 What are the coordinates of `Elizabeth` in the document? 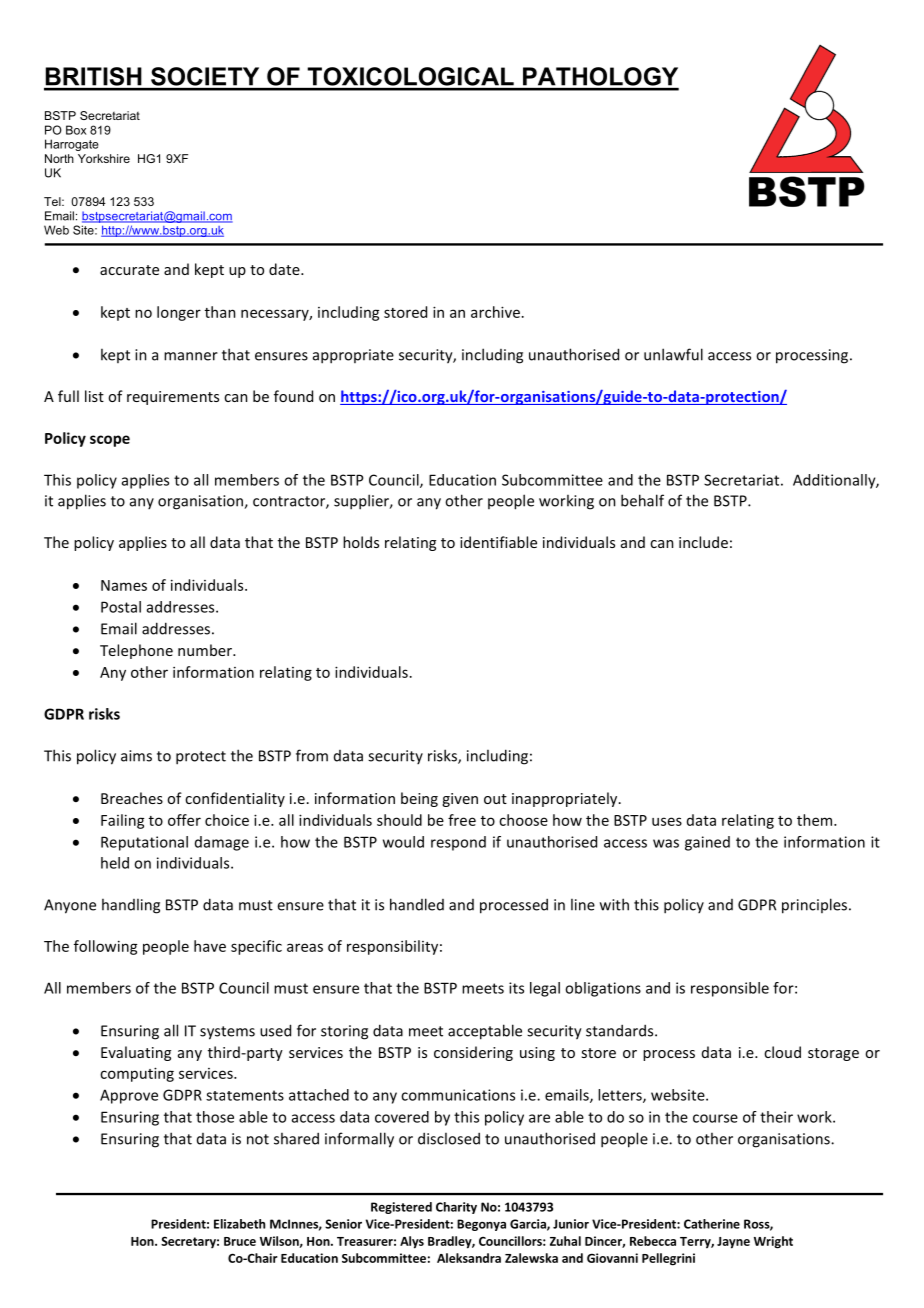 It's located at (239, 1224).
